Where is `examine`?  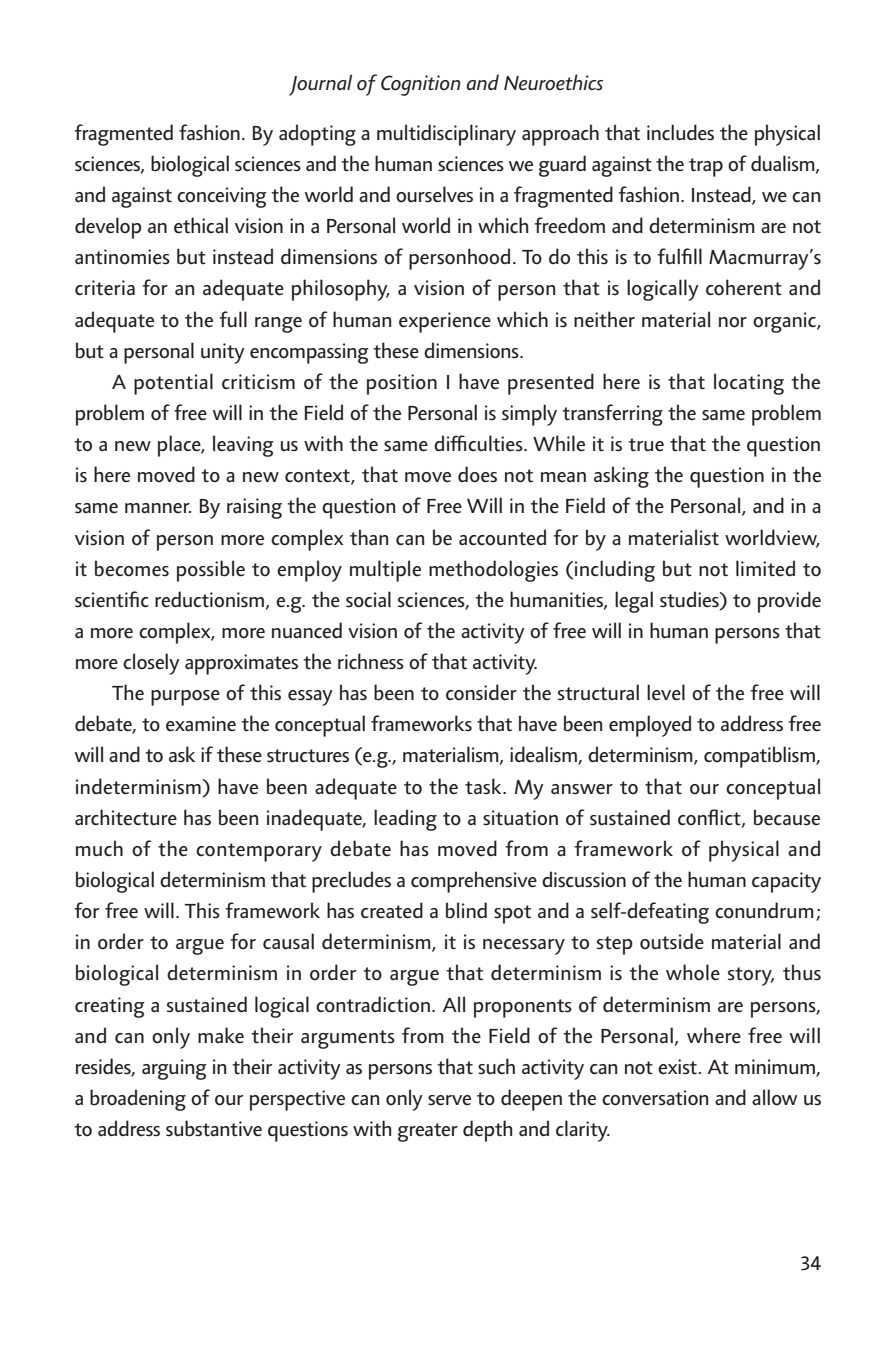
examine is located at coordinates (201, 724).
